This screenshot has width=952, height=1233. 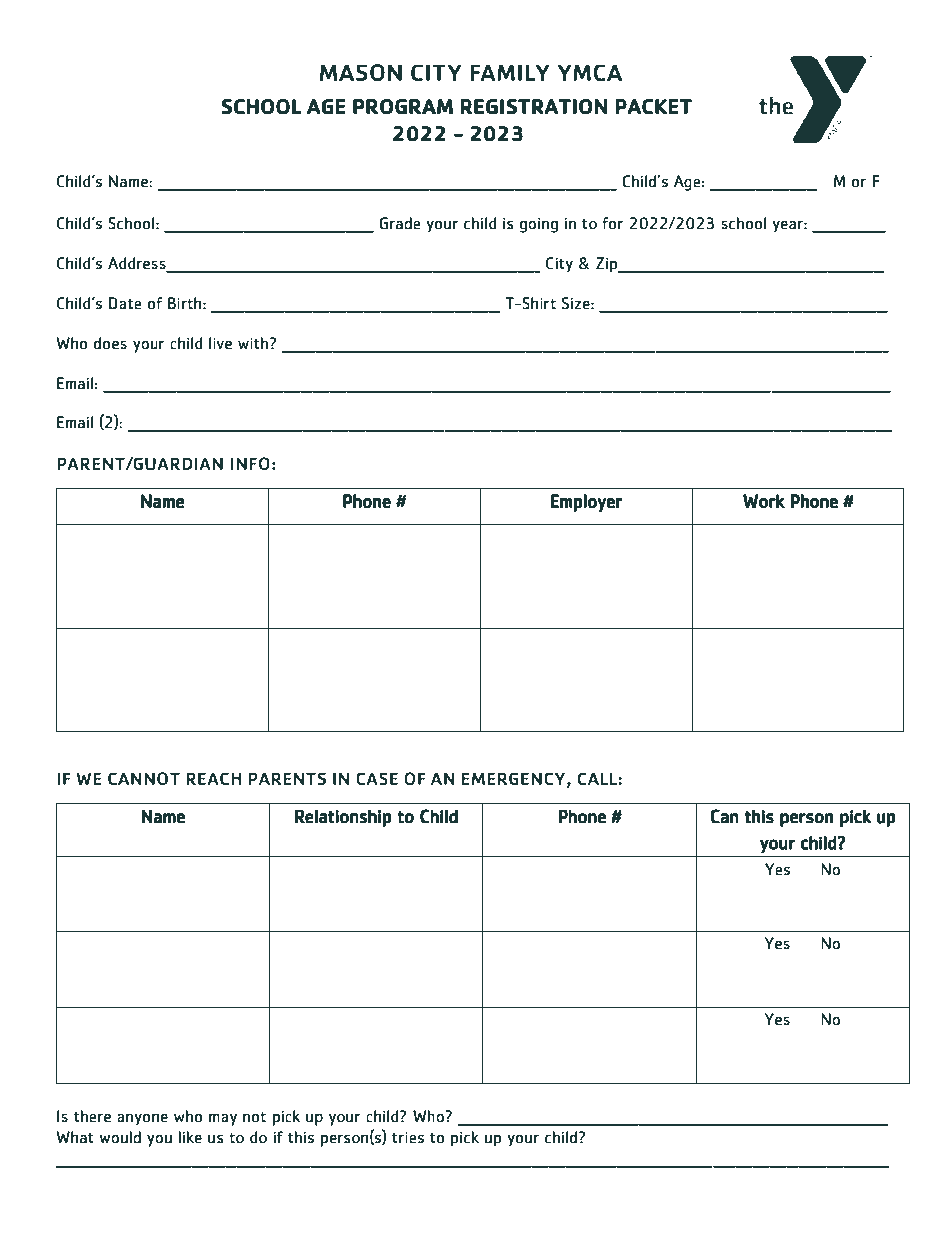 I want to click on CASE, so click(x=377, y=778).
